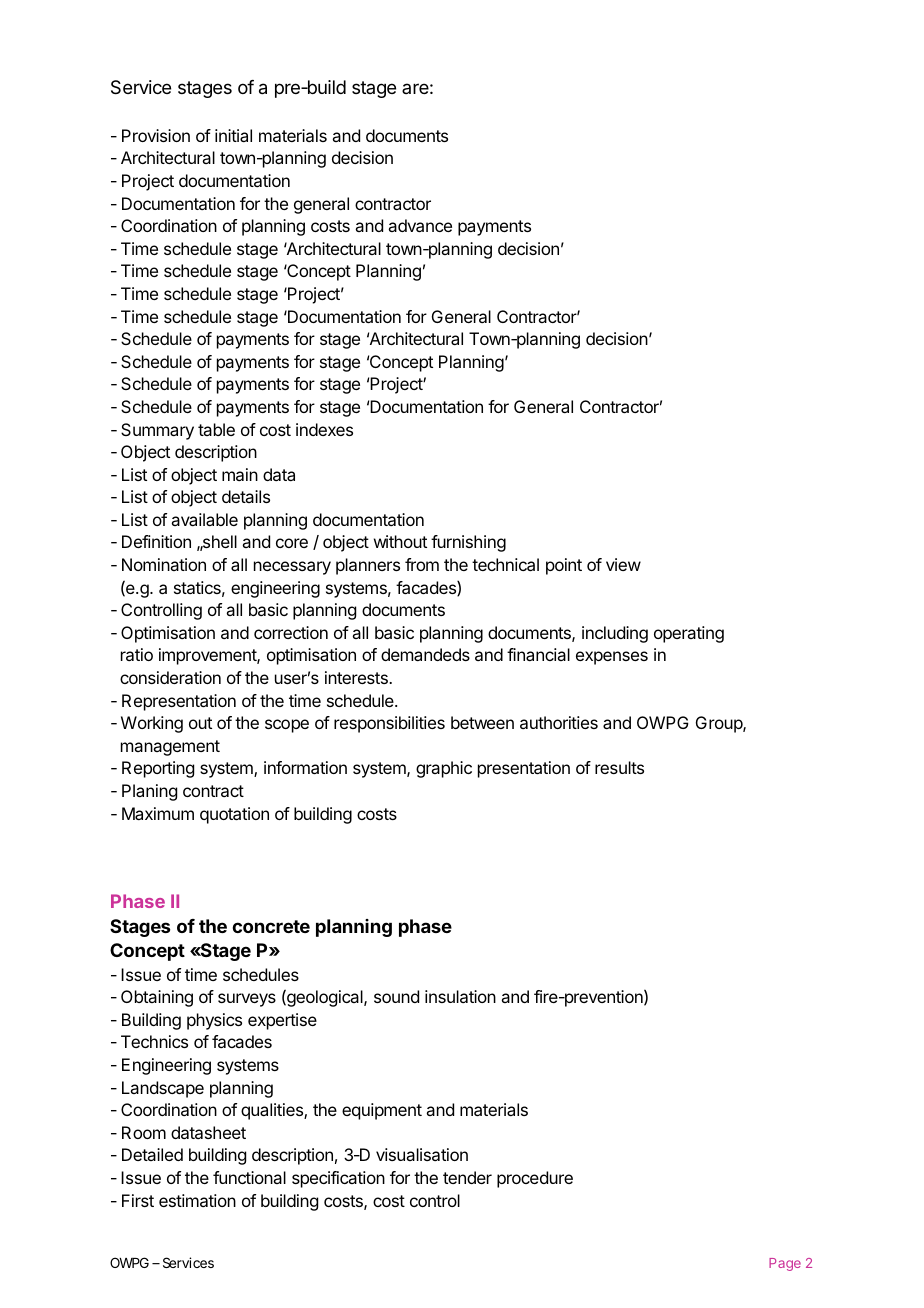 The height and width of the image is (1308, 924). What do you see at coordinates (720, 724) in the image?
I see `Group` at bounding box center [720, 724].
